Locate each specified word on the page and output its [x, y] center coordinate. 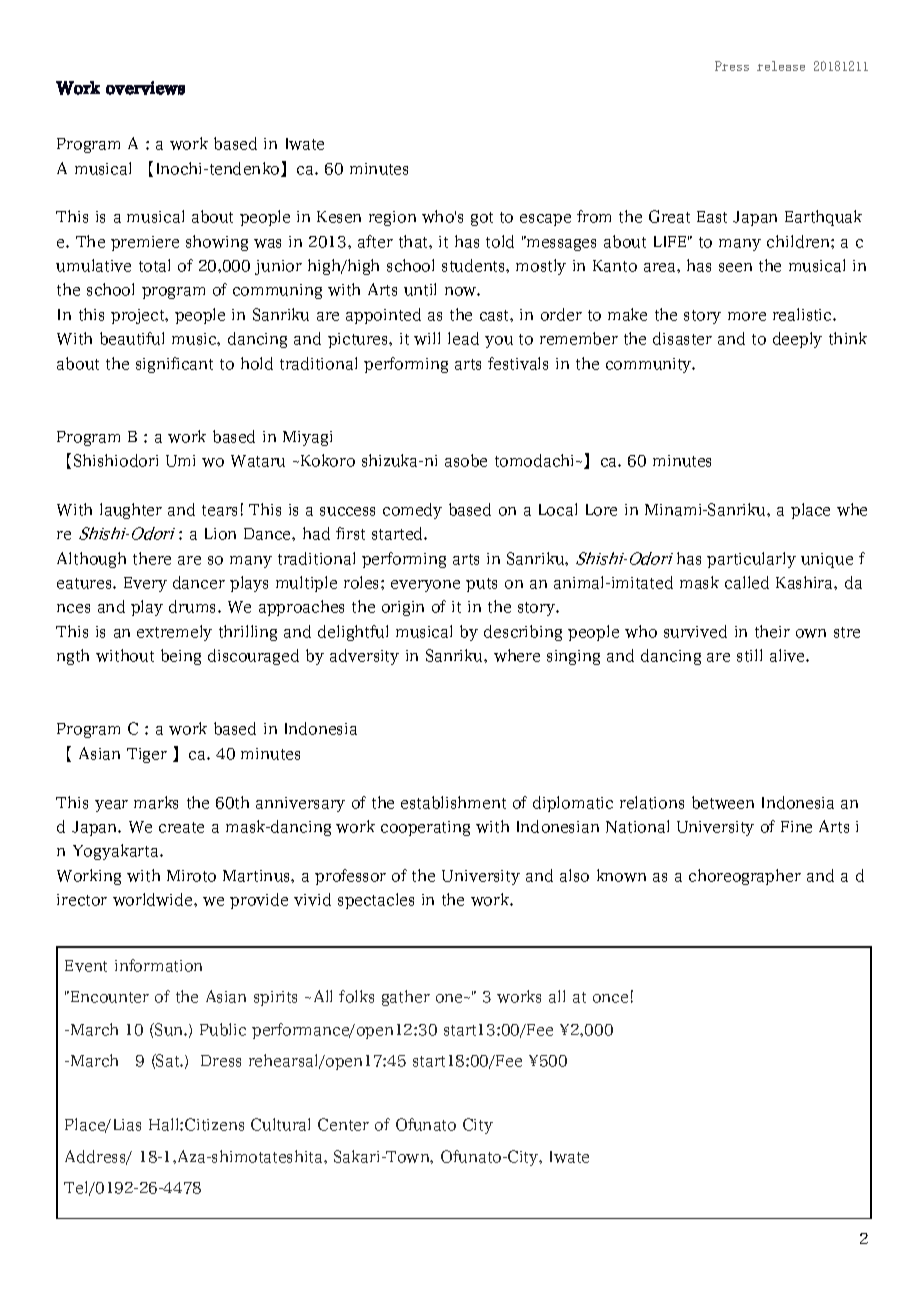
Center [343, 1124]
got [482, 219]
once [610, 998]
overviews [145, 88]
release [781, 66]
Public [223, 1029]
